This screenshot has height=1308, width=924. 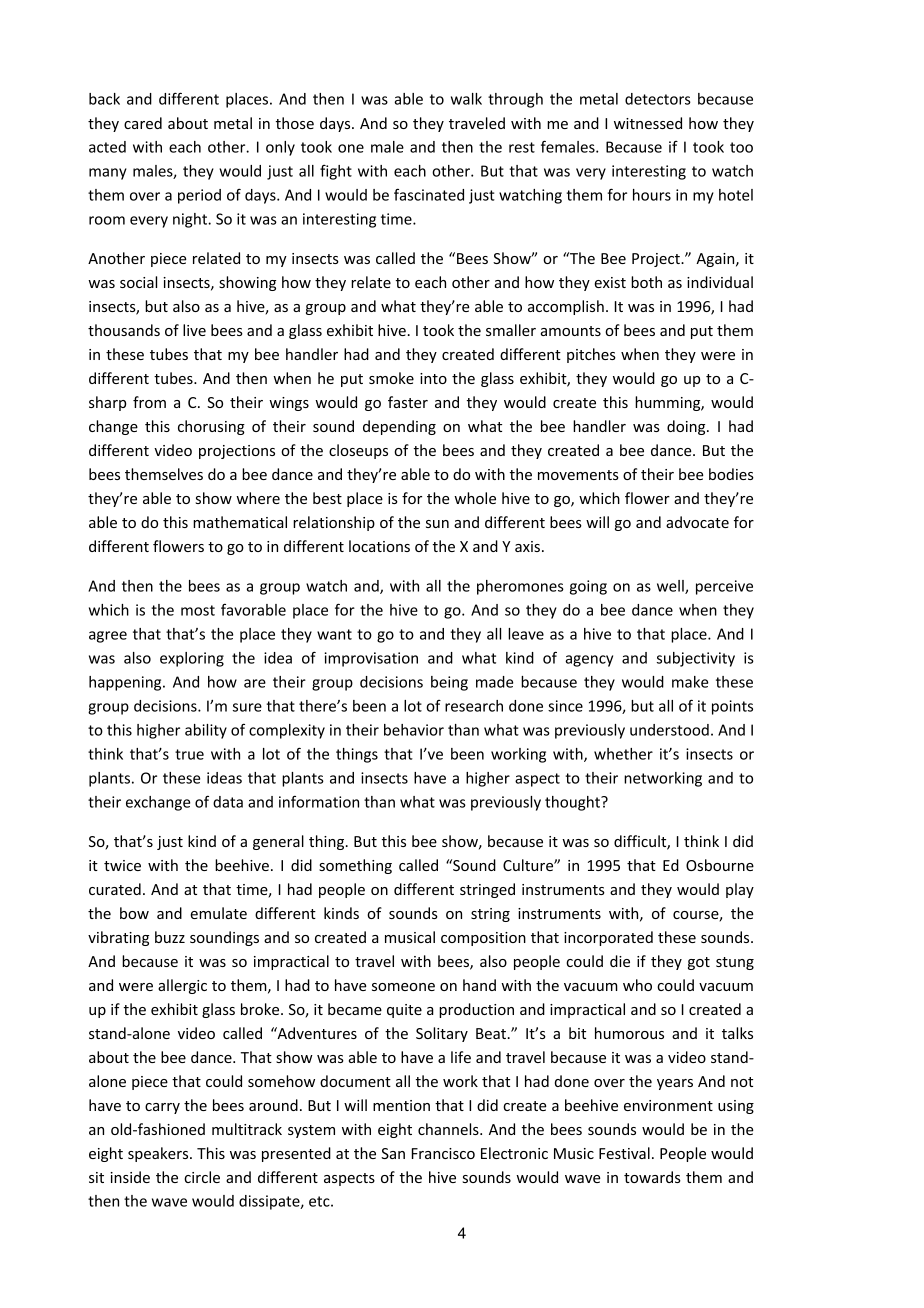 I want to click on data, so click(x=228, y=802).
